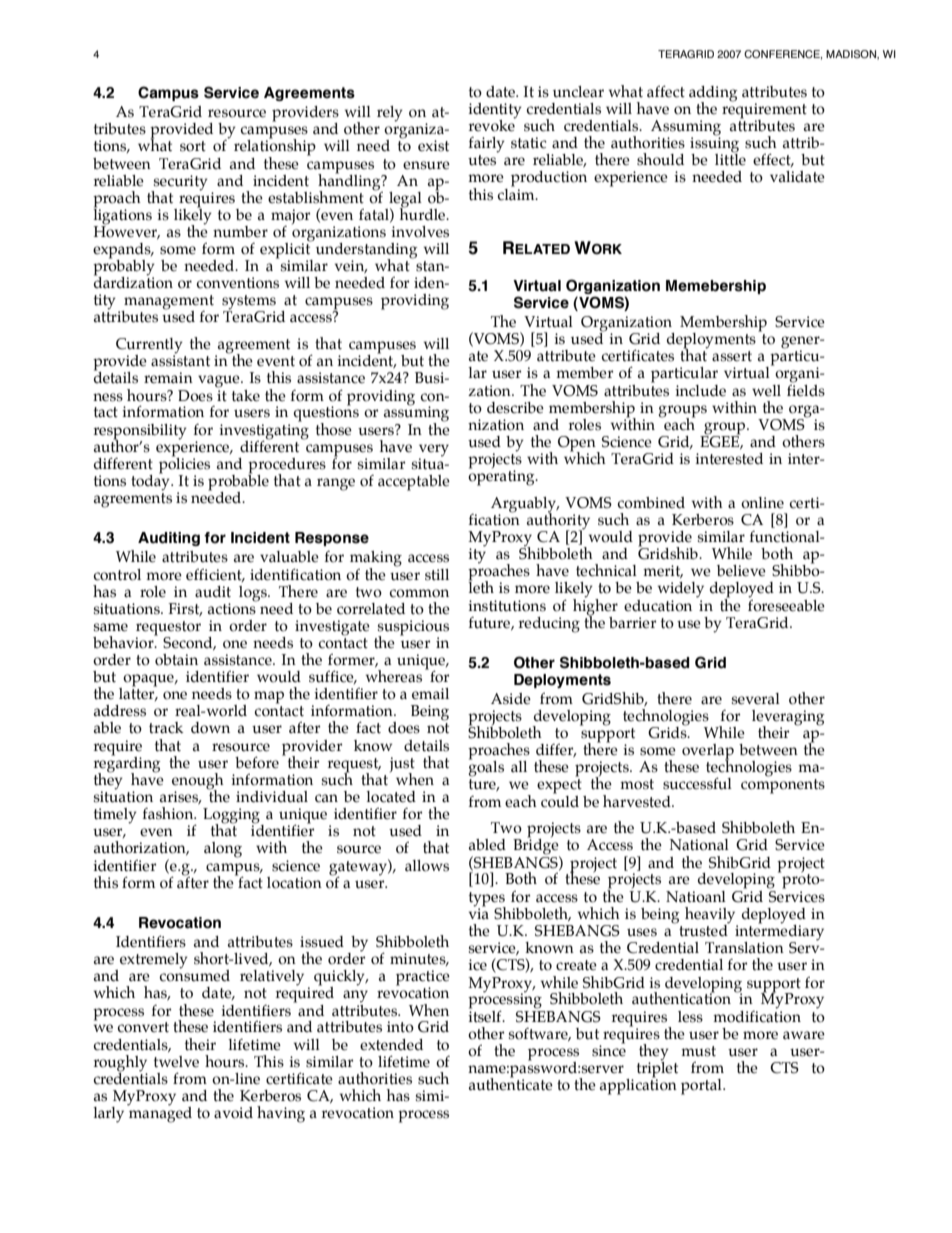  What do you see at coordinates (732, 356) in the image?
I see `assert` at bounding box center [732, 356].
